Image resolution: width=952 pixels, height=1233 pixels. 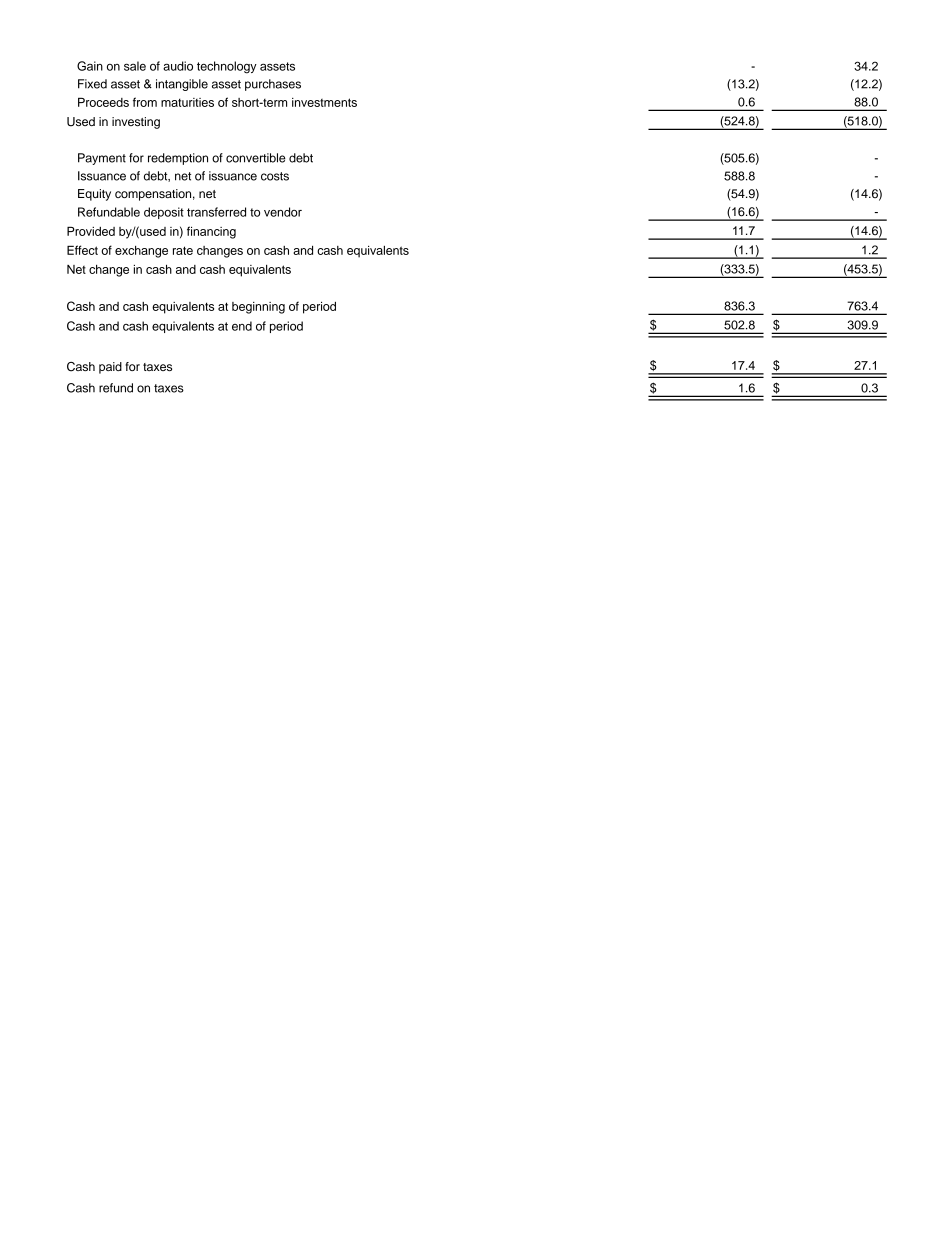 What do you see at coordinates (82, 250) in the screenshot?
I see `Effect` at bounding box center [82, 250].
